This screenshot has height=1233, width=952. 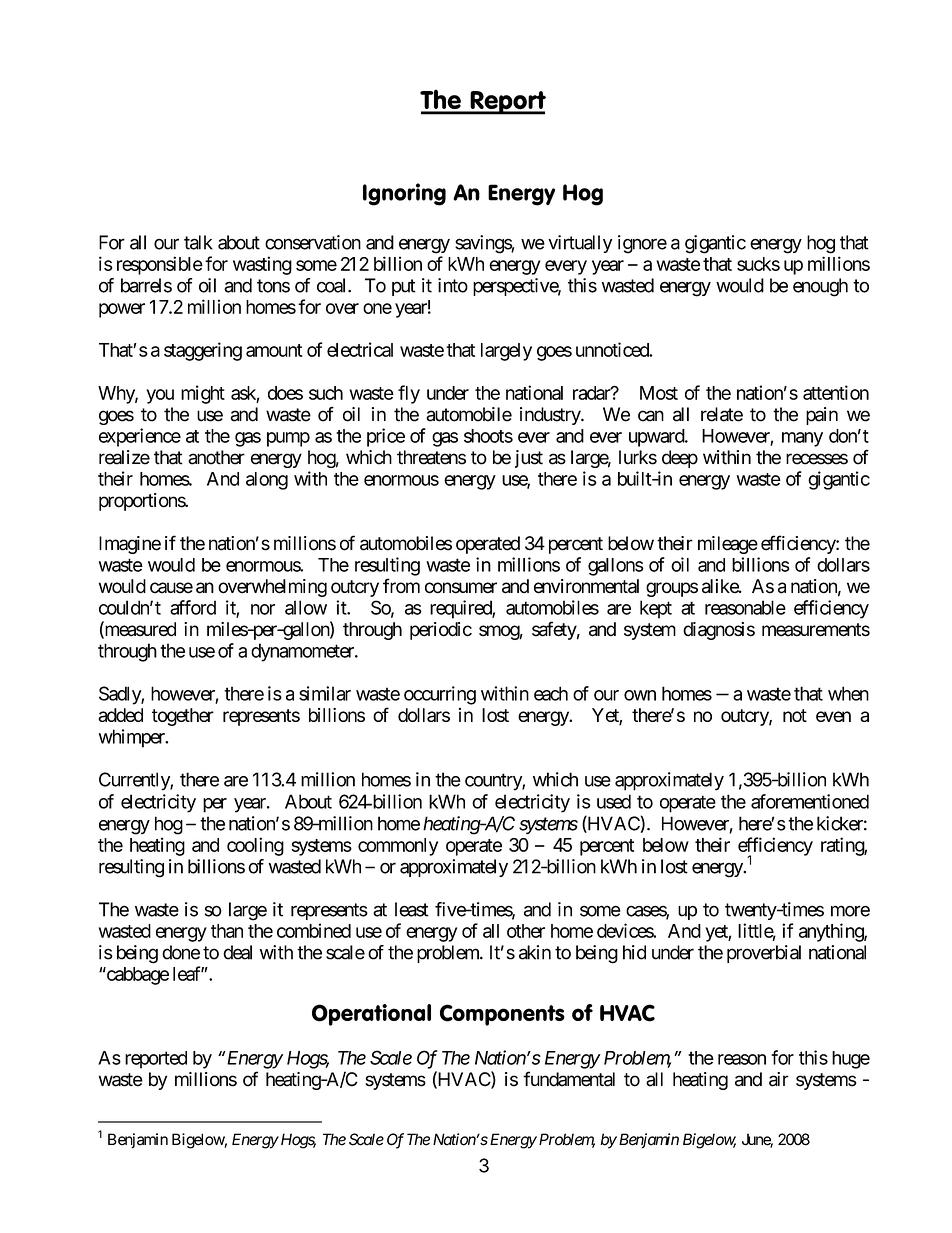 I want to click on Components, so click(x=502, y=1015).
